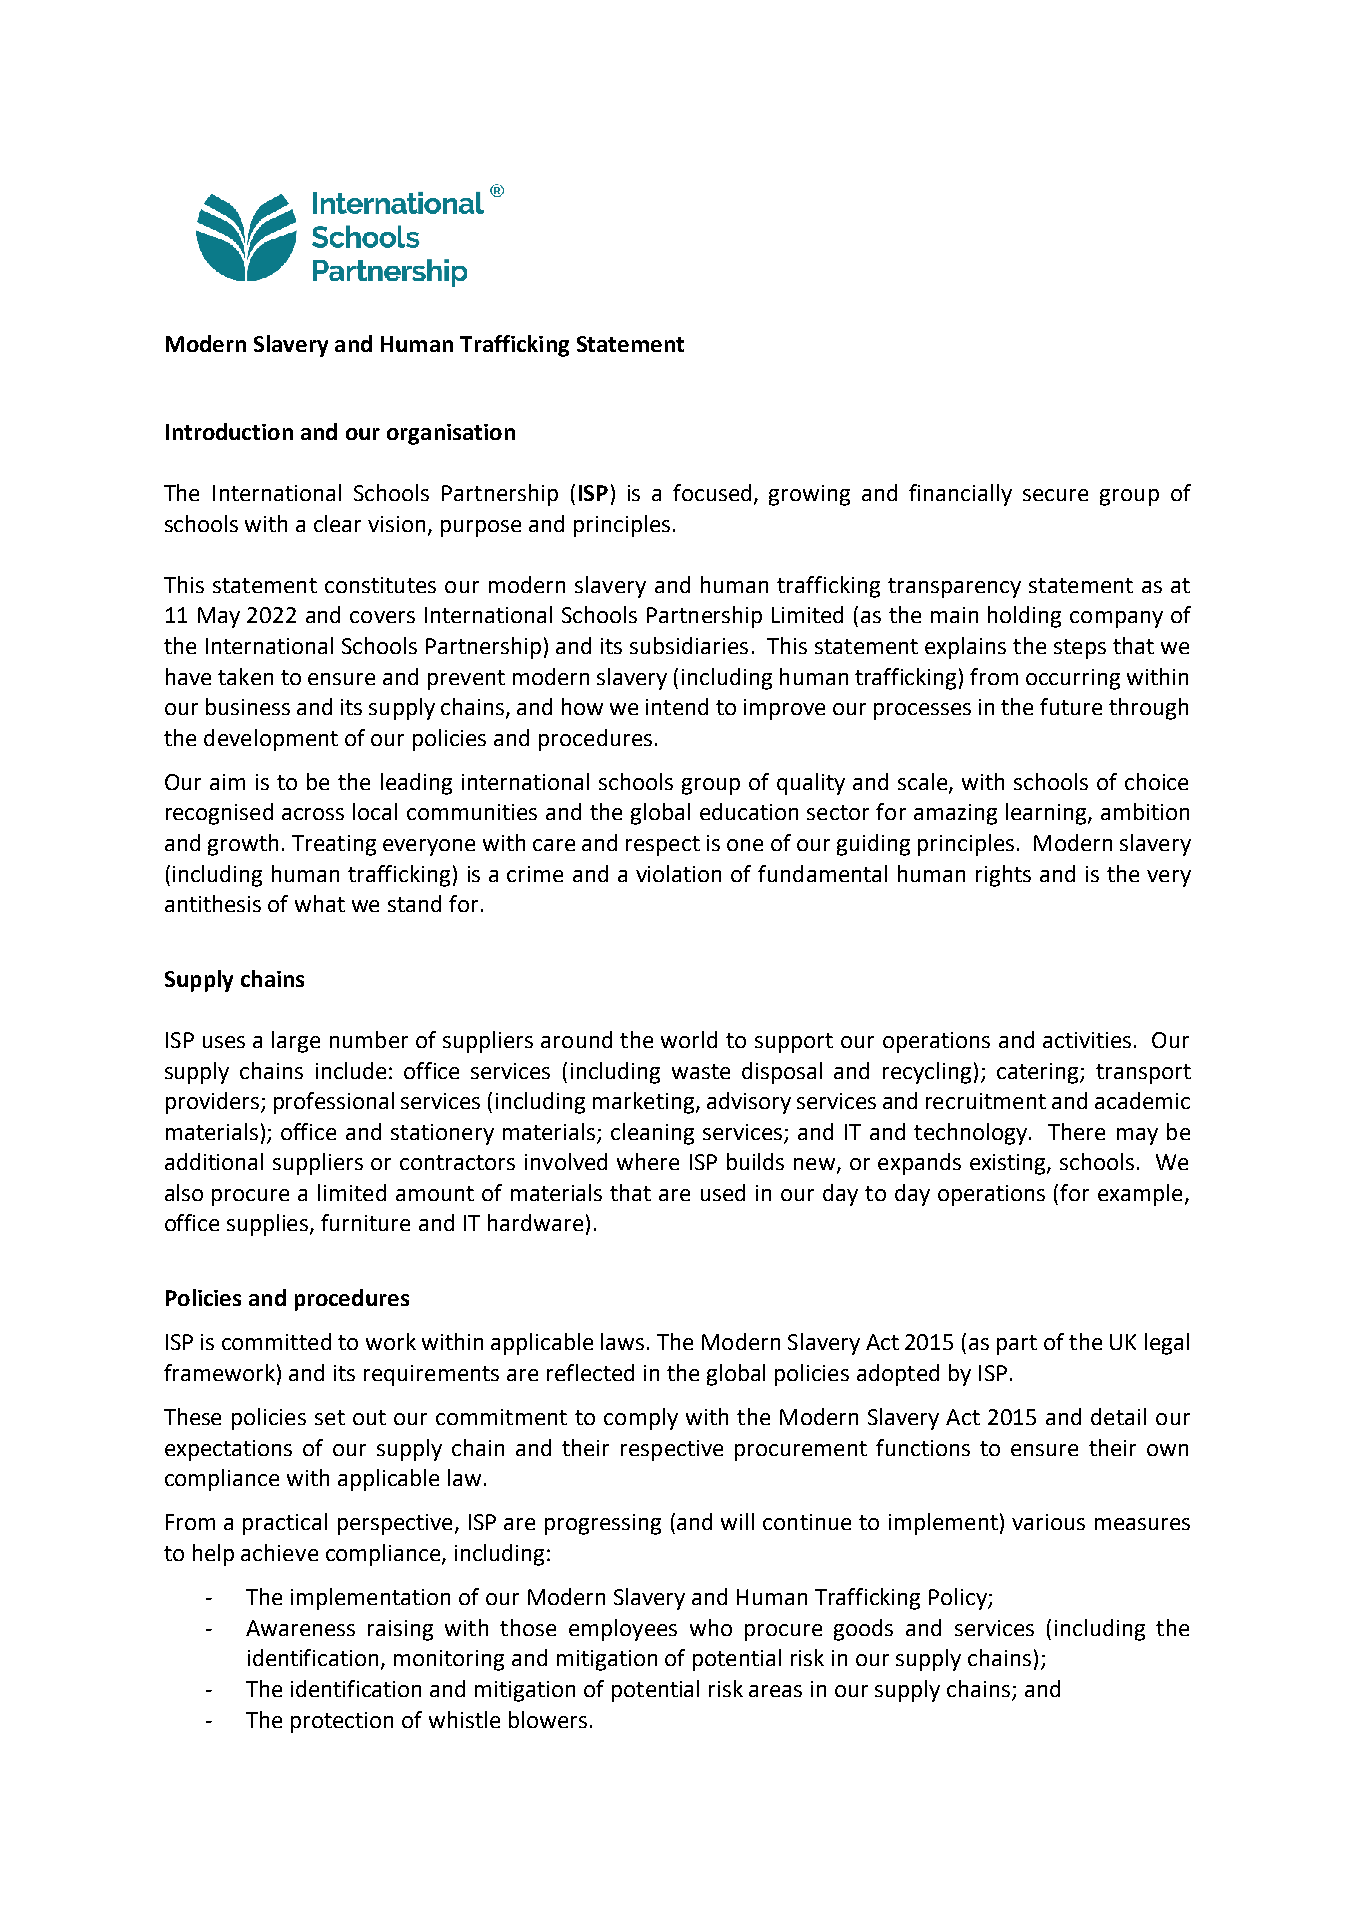 This screenshot has height=1916, width=1355. What do you see at coordinates (678, 873) in the screenshot?
I see `violation` at bounding box center [678, 873].
